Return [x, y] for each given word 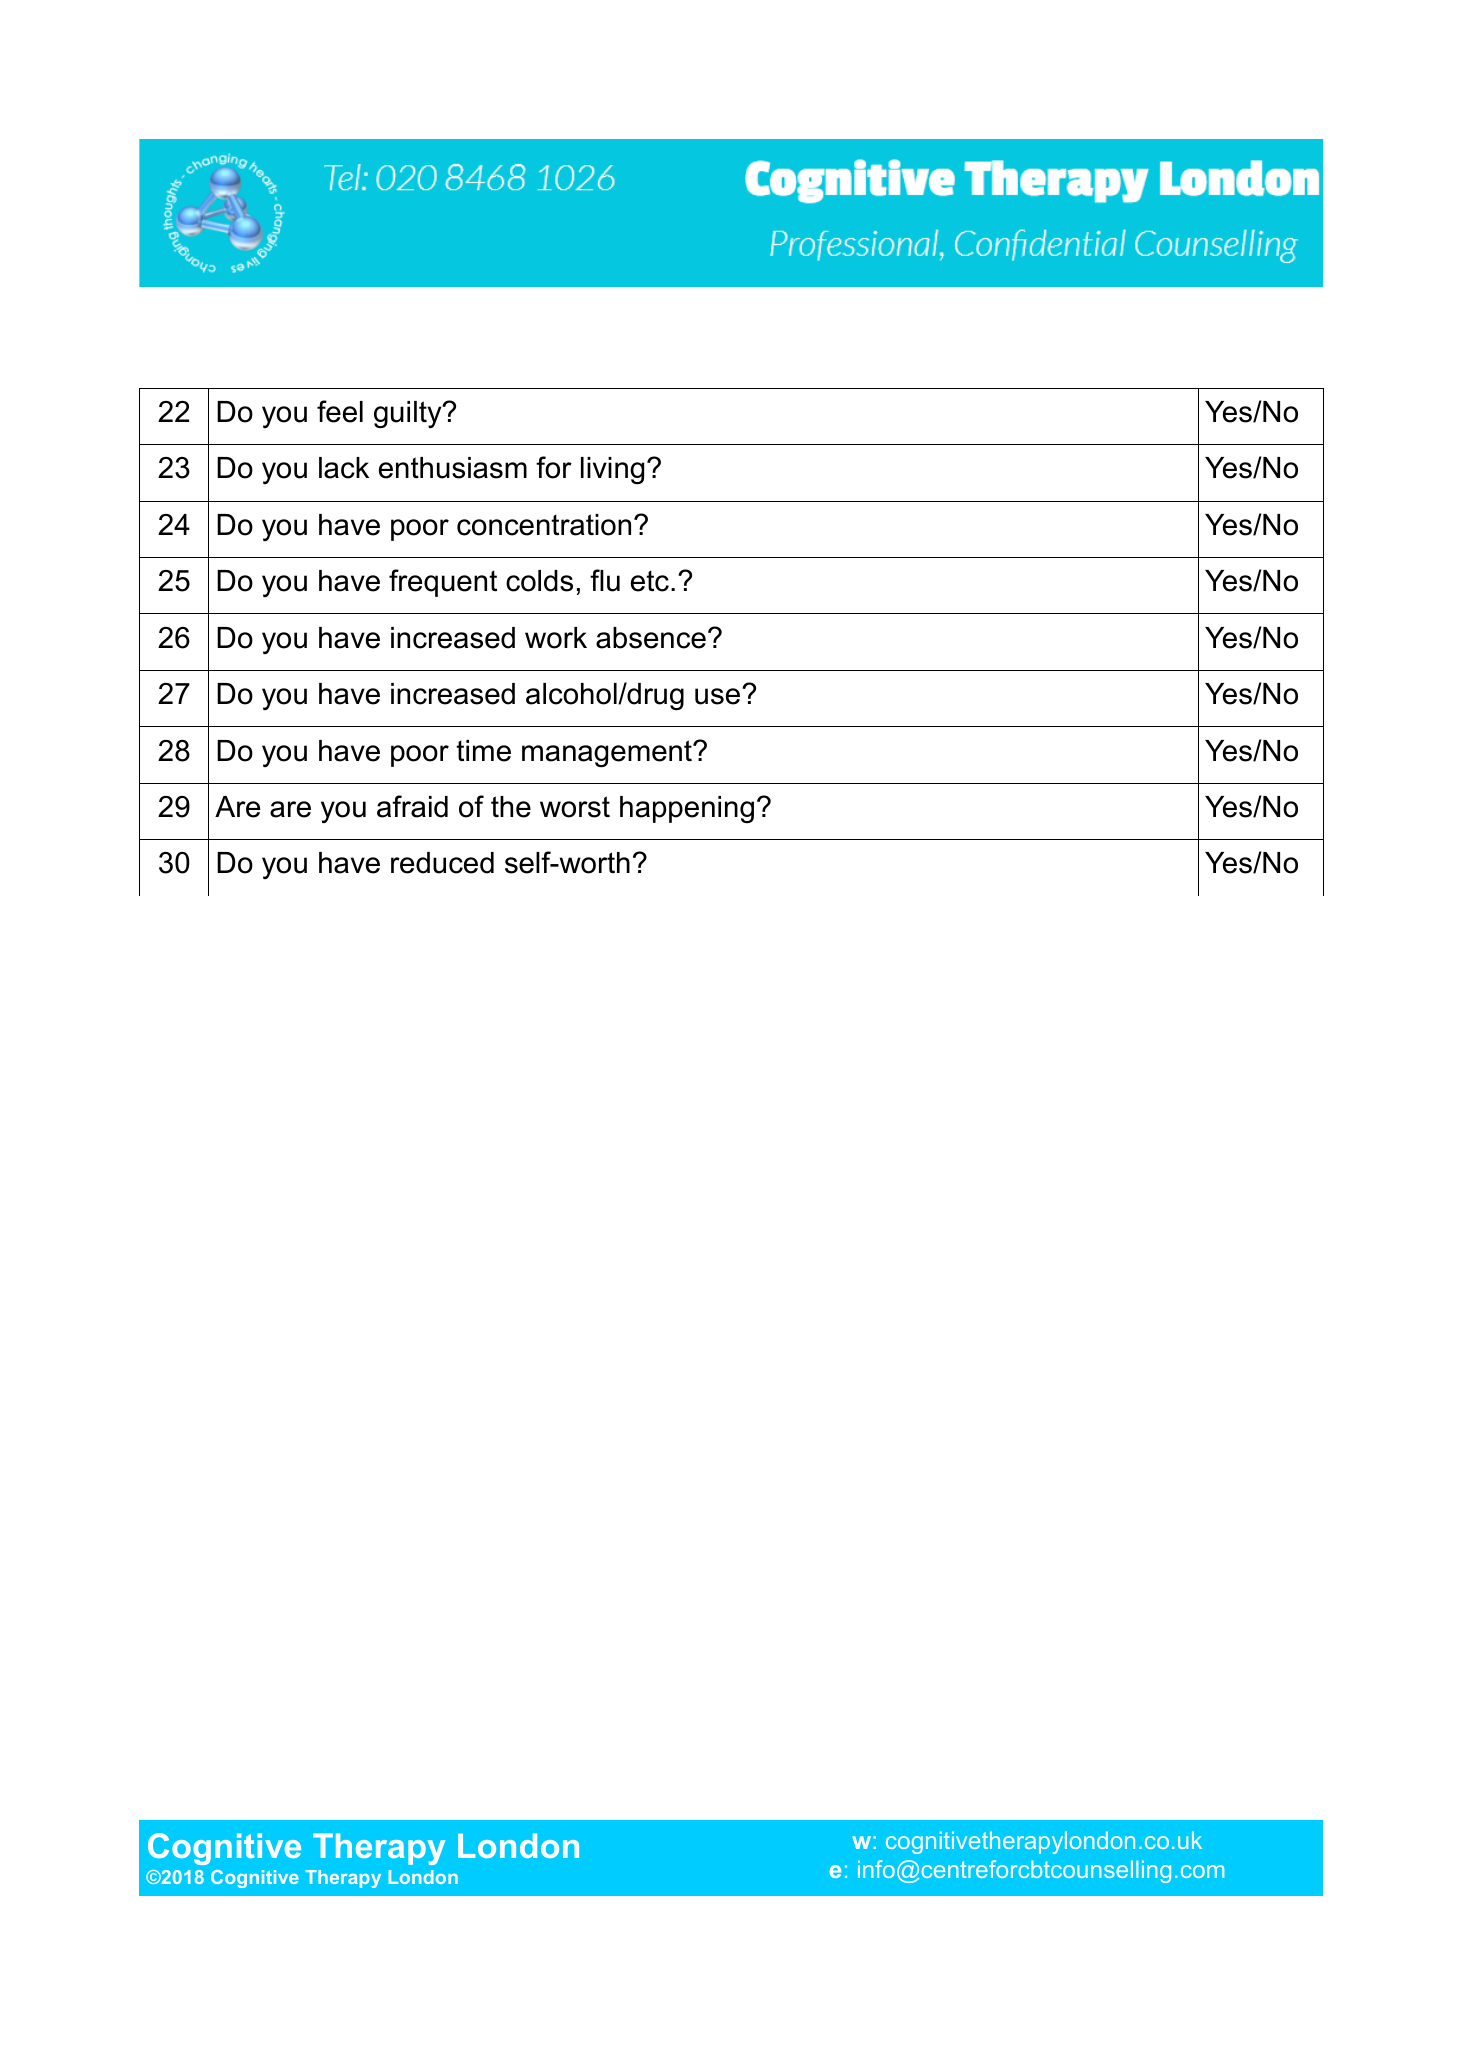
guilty [409, 415]
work [556, 638]
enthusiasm [453, 468]
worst [575, 807]
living [612, 470]
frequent [443, 583]
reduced [442, 863]
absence [651, 638]
